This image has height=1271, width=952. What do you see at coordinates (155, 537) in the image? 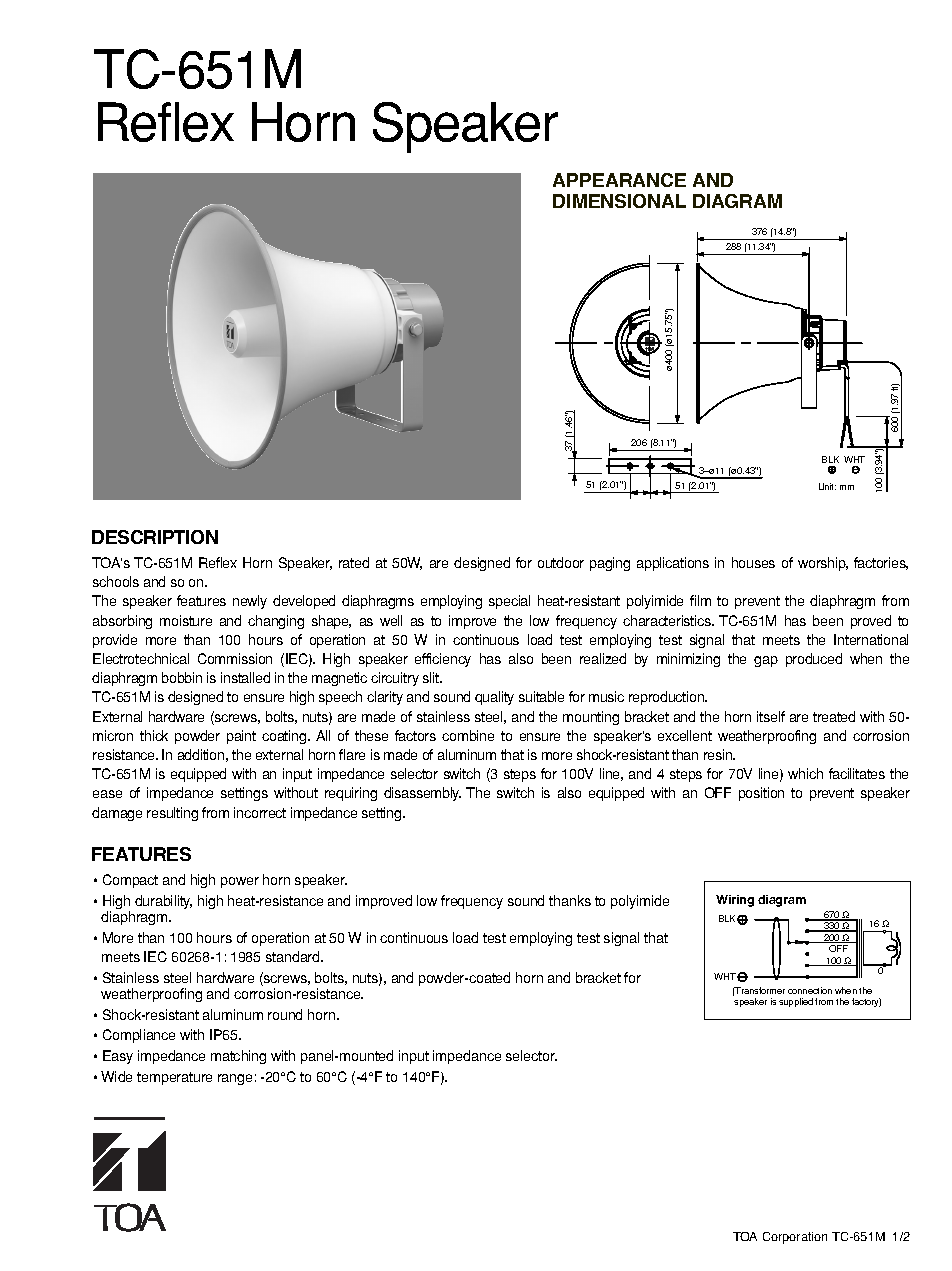
I see `DESCRIPTION` at bounding box center [155, 537].
